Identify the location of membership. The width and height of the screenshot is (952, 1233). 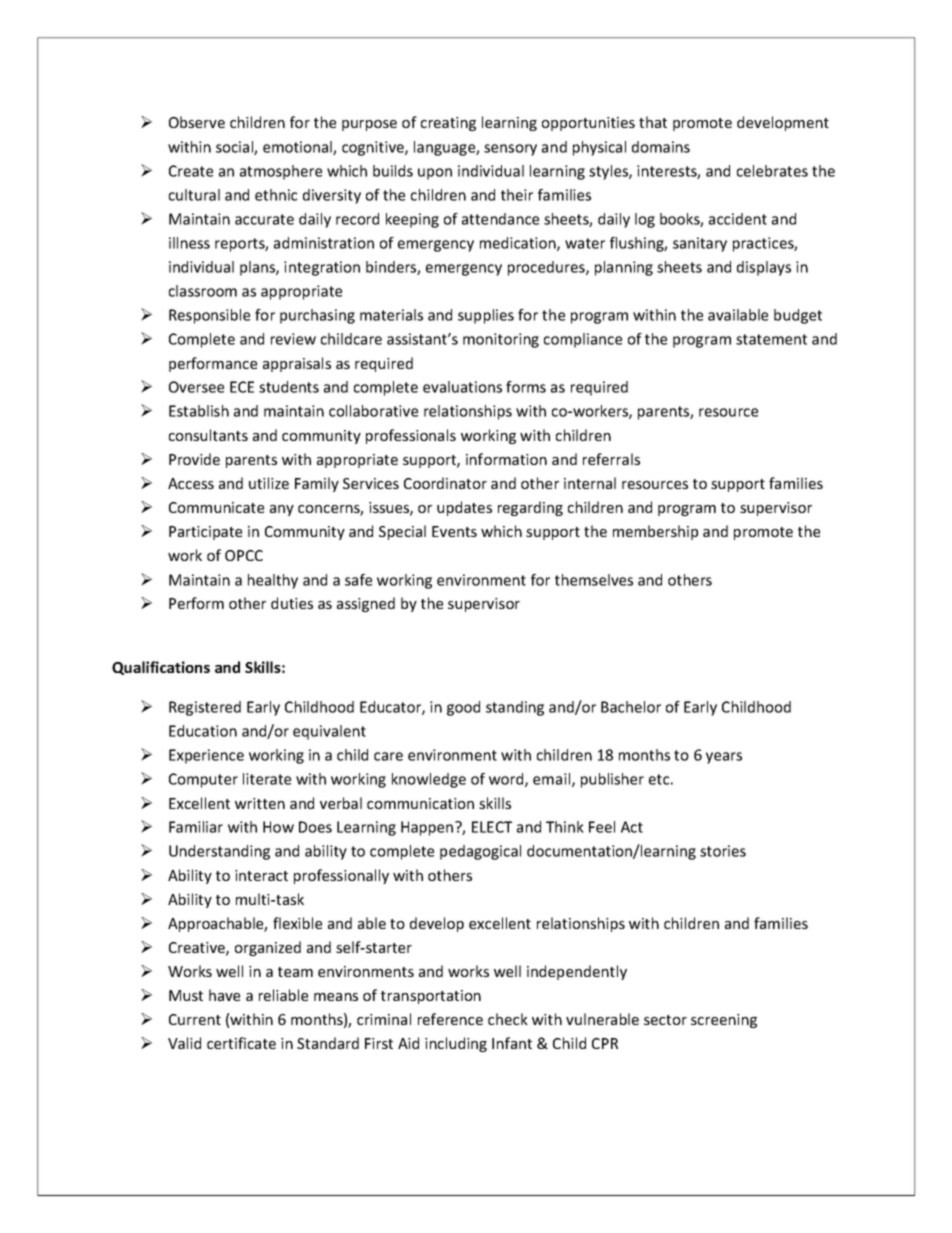
(655, 532).
